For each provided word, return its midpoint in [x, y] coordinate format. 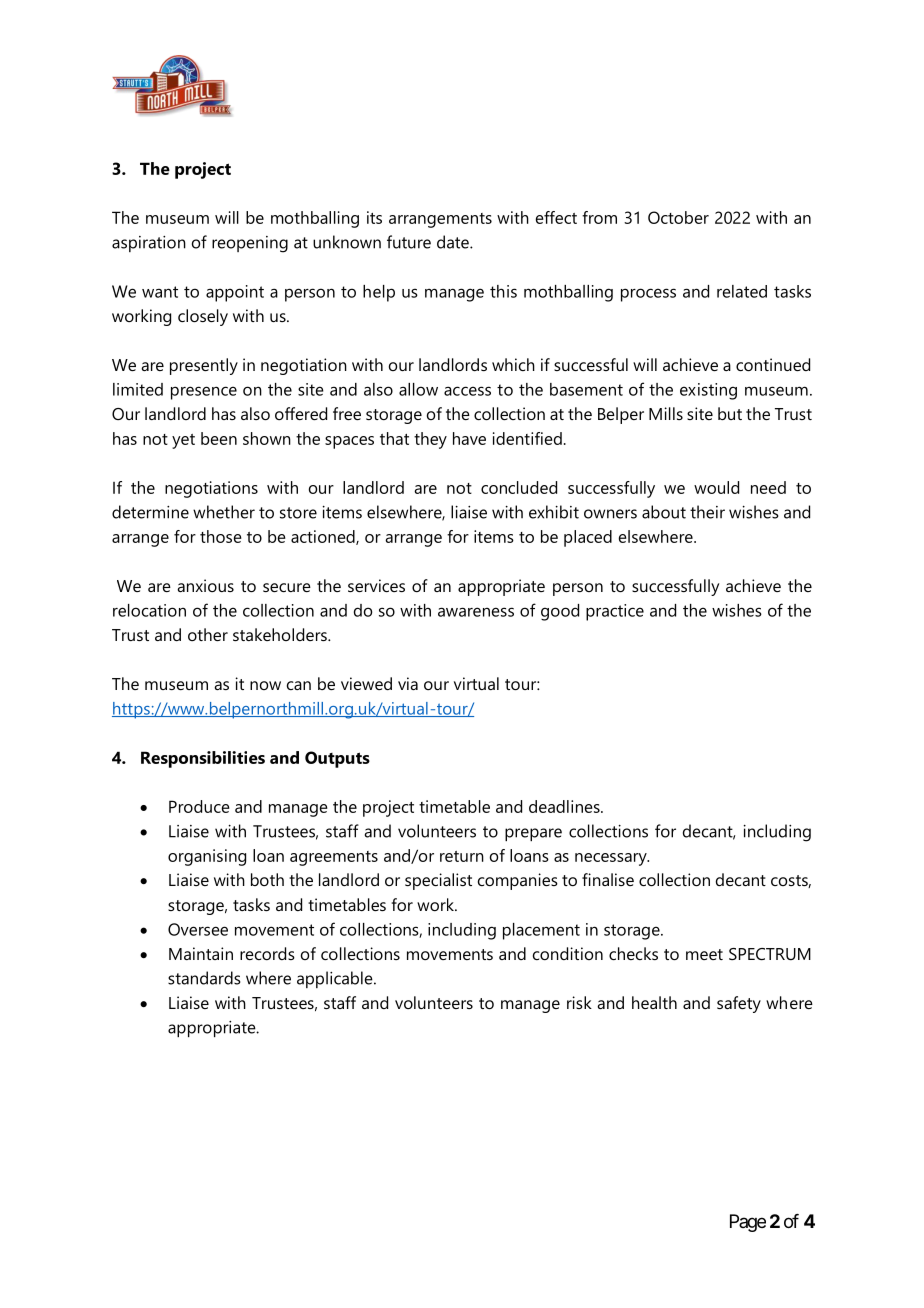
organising [207, 857]
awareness [476, 612]
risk [579, 1002]
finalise [608, 879]
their [707, 512]
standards [204, 978]
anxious [205, 585]
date [454, 242]
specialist [438, 881]
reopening [250, 244]
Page [748, 1223]
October [678, 217]
